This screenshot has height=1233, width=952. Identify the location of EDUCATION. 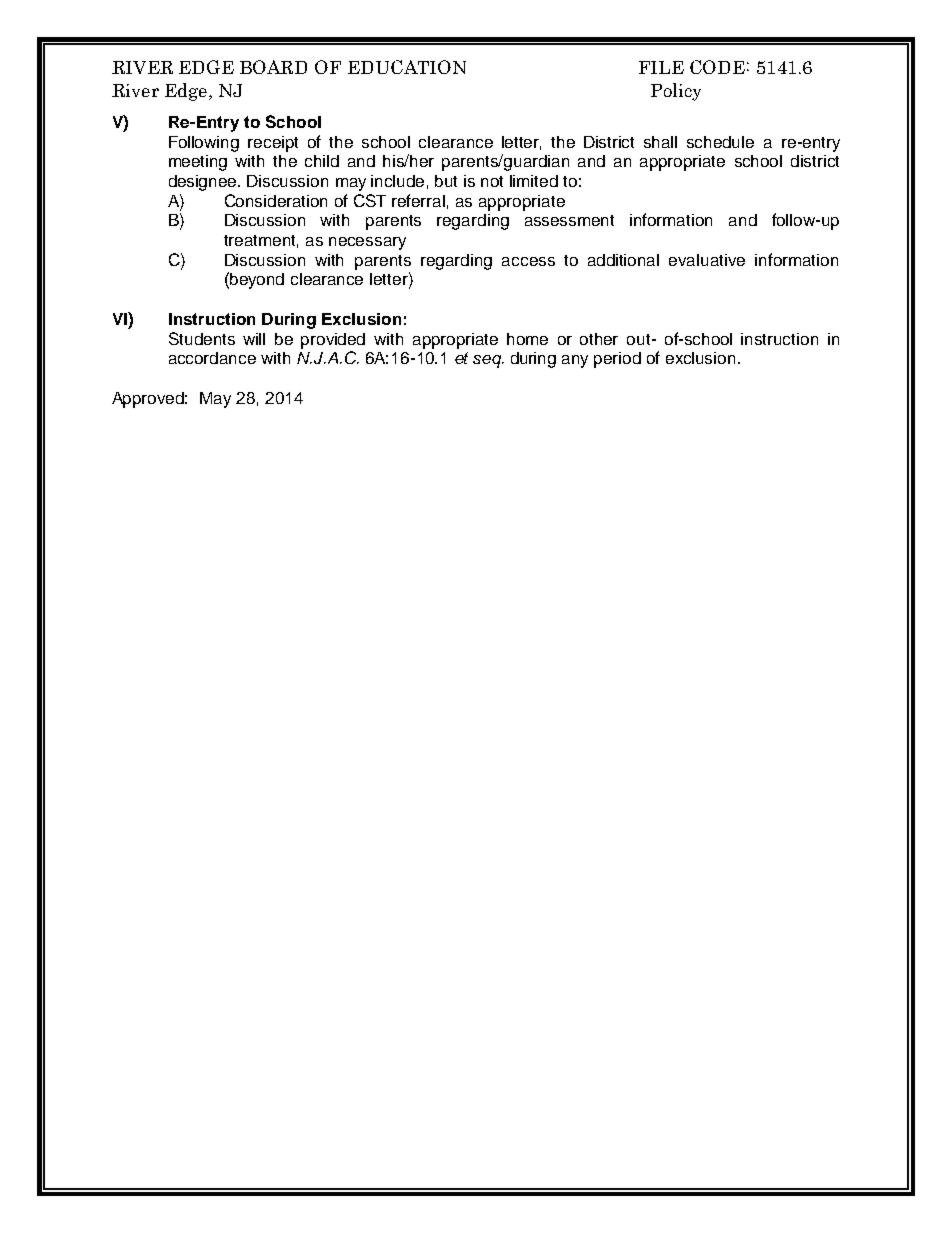
(407, 67).
